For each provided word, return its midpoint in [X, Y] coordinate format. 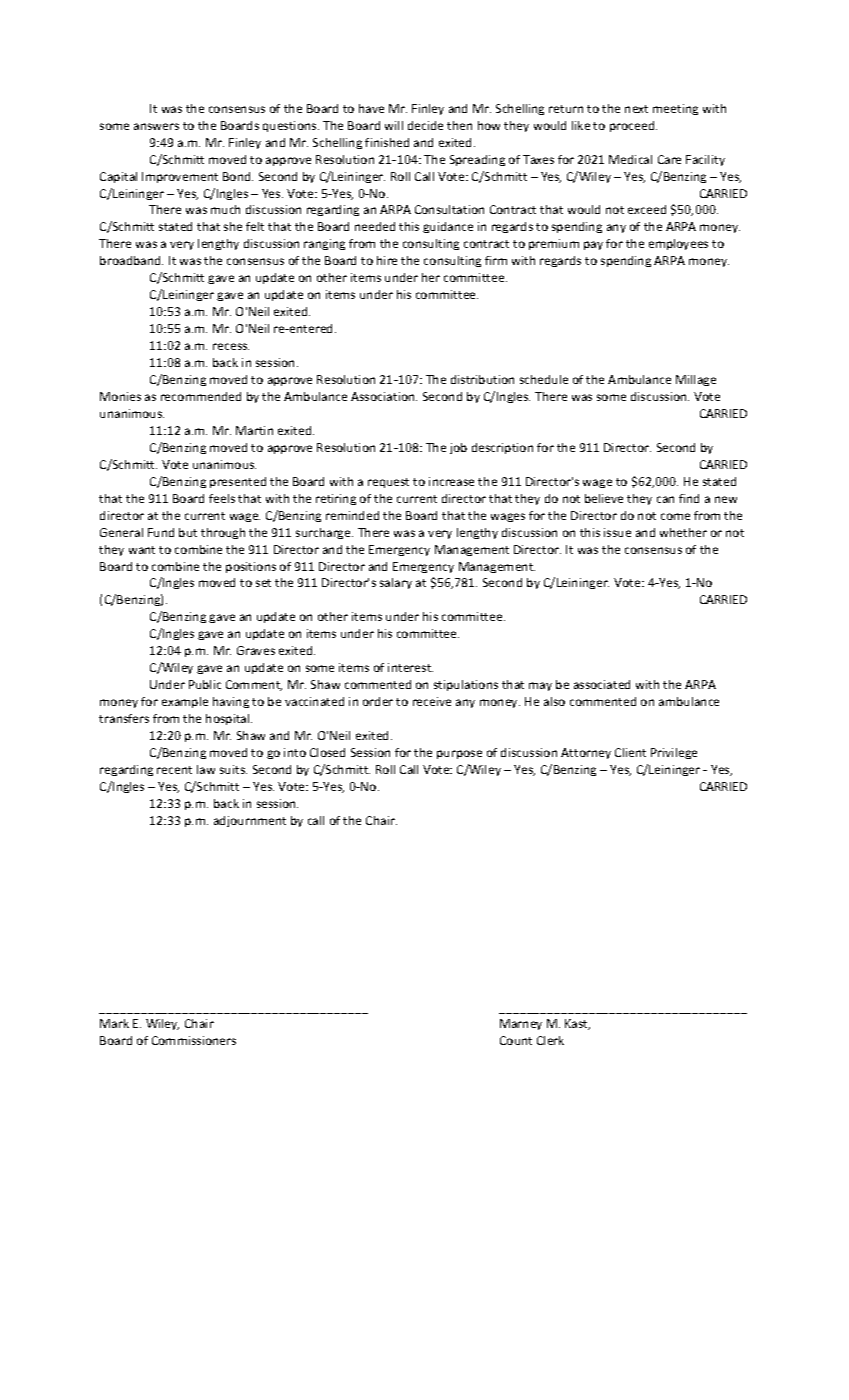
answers [156, 126]
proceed [633, 126]
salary [396, 583]
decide [425, 125]
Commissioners [194, 1040]
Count [516, 1040]
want [142, 550]
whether [683, 532]
